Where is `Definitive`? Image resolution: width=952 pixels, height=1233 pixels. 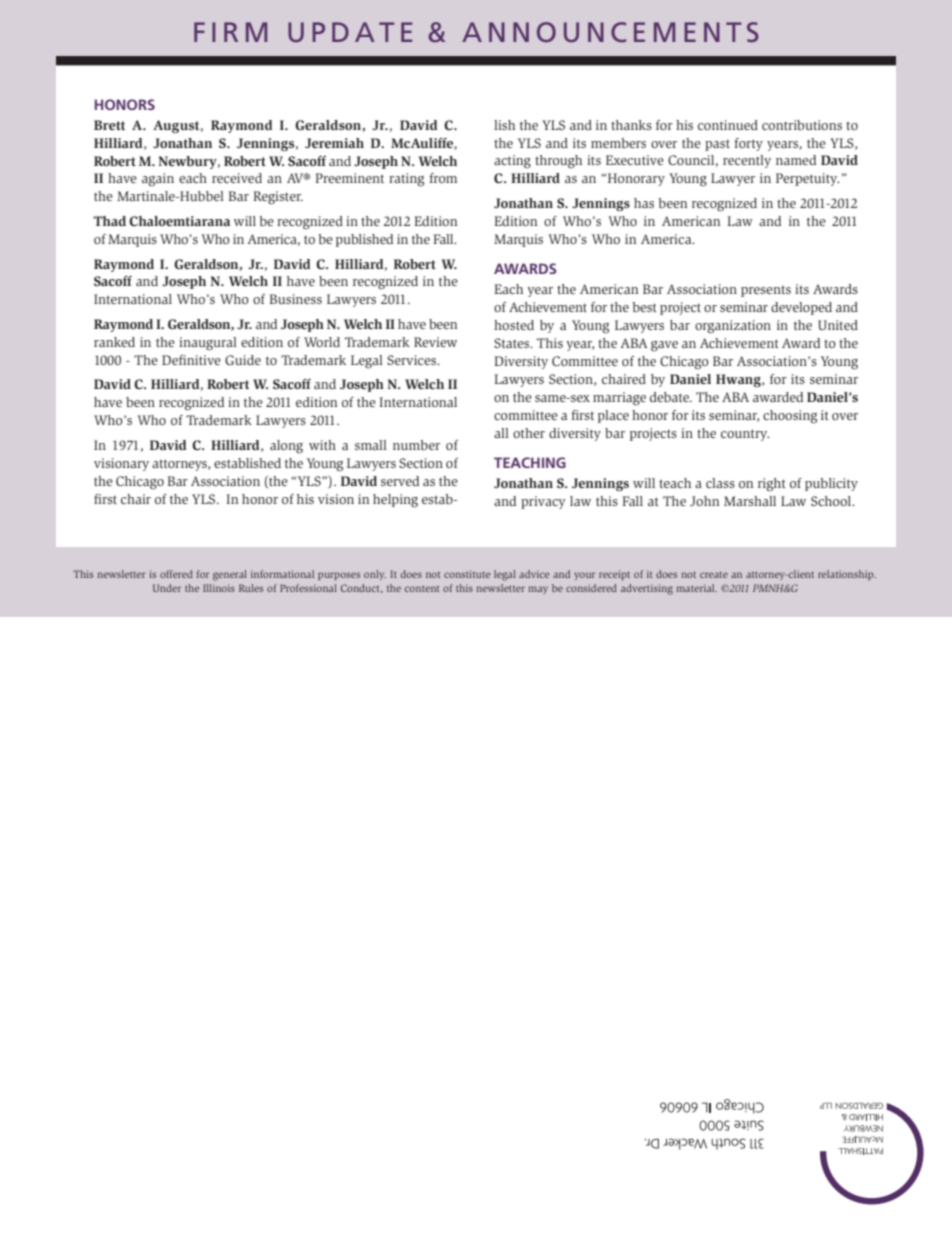 Definitive is located at coordinates (191, 360).
